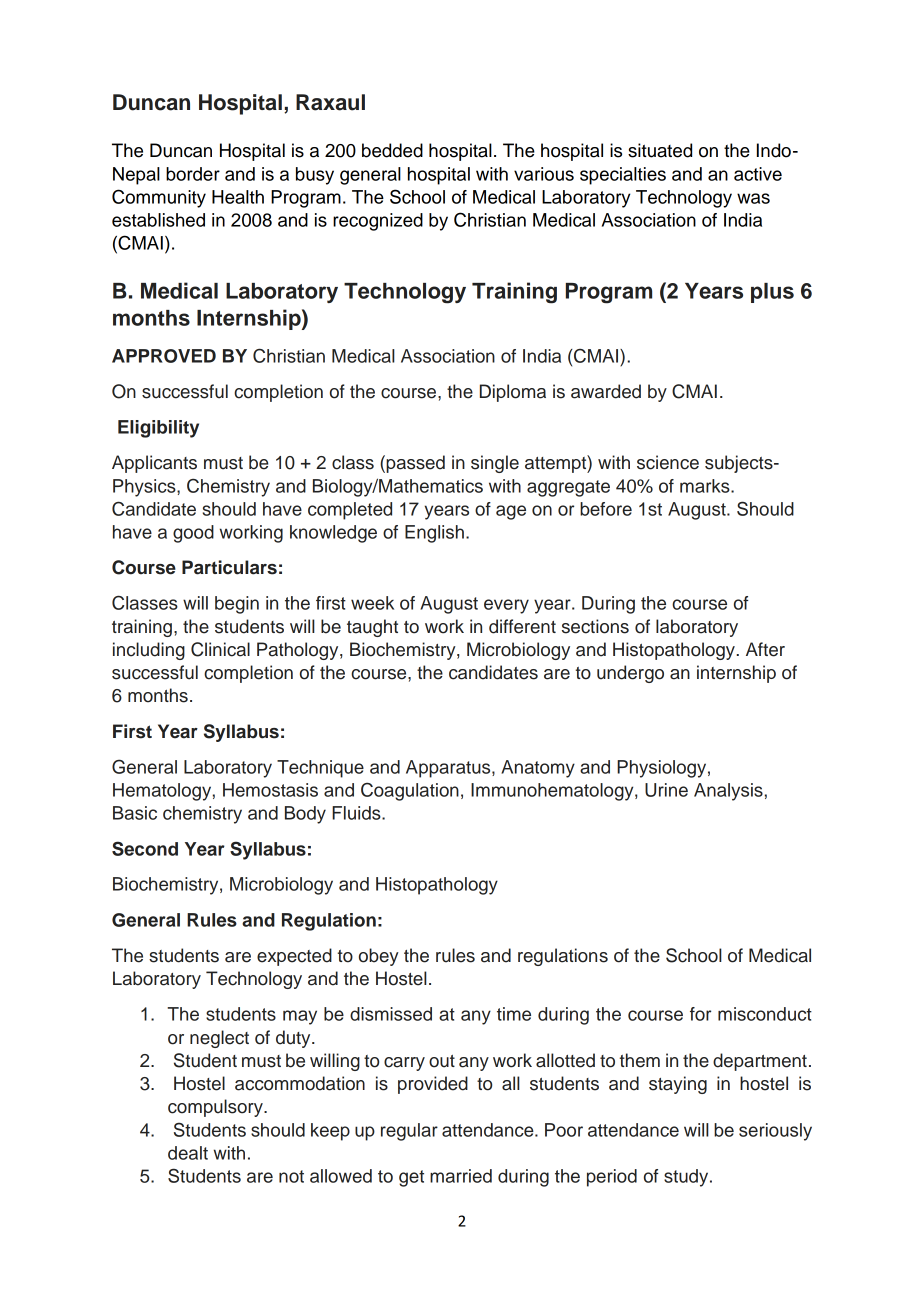 The height and width of the page is (1308, 924). Describe the element at coordinates (238, 197) in the page. I see `Health` at that location.
